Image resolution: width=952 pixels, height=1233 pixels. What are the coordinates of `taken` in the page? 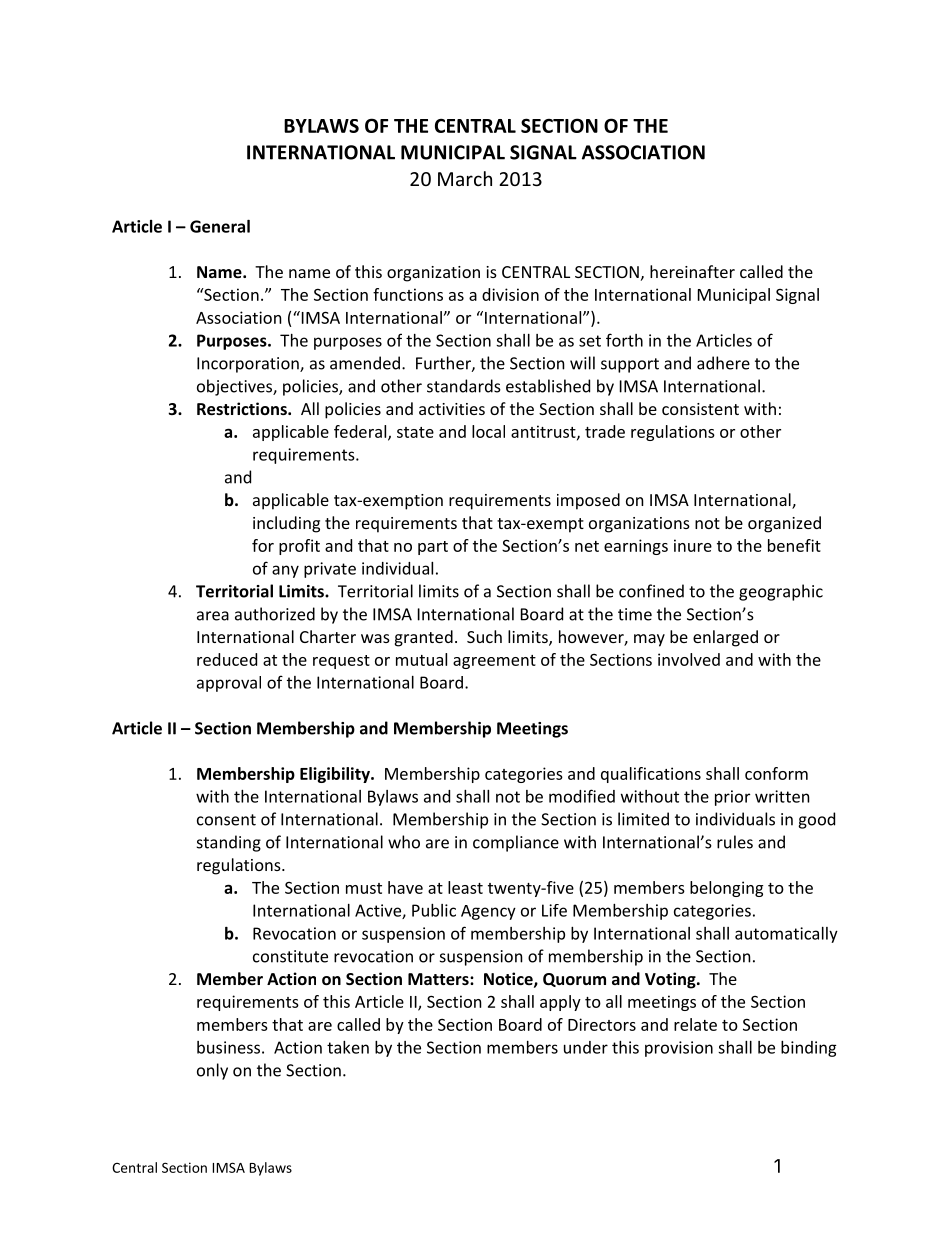 It's located at (348, 1047).
